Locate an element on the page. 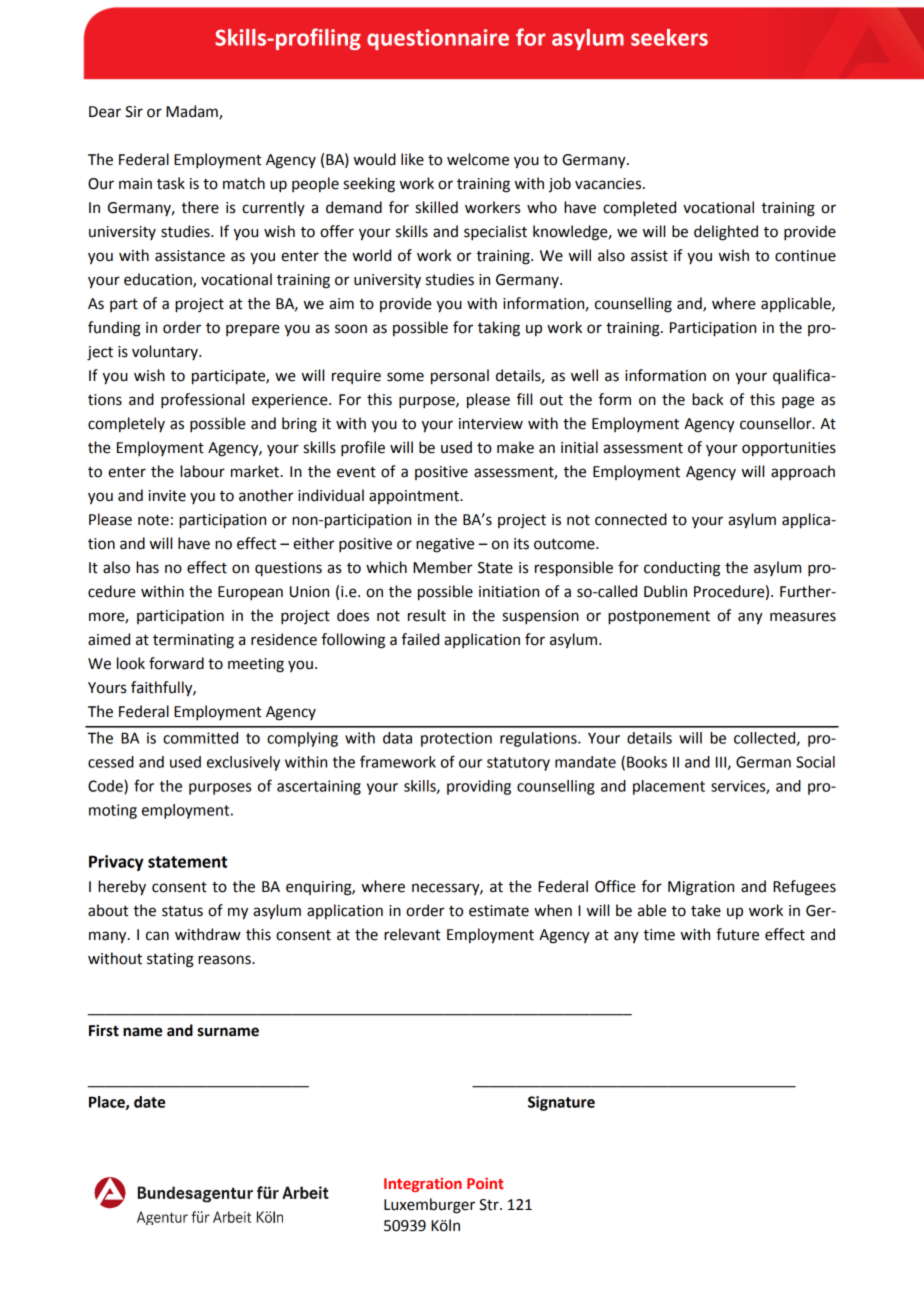  First is located at coordinates (104, 1030).
